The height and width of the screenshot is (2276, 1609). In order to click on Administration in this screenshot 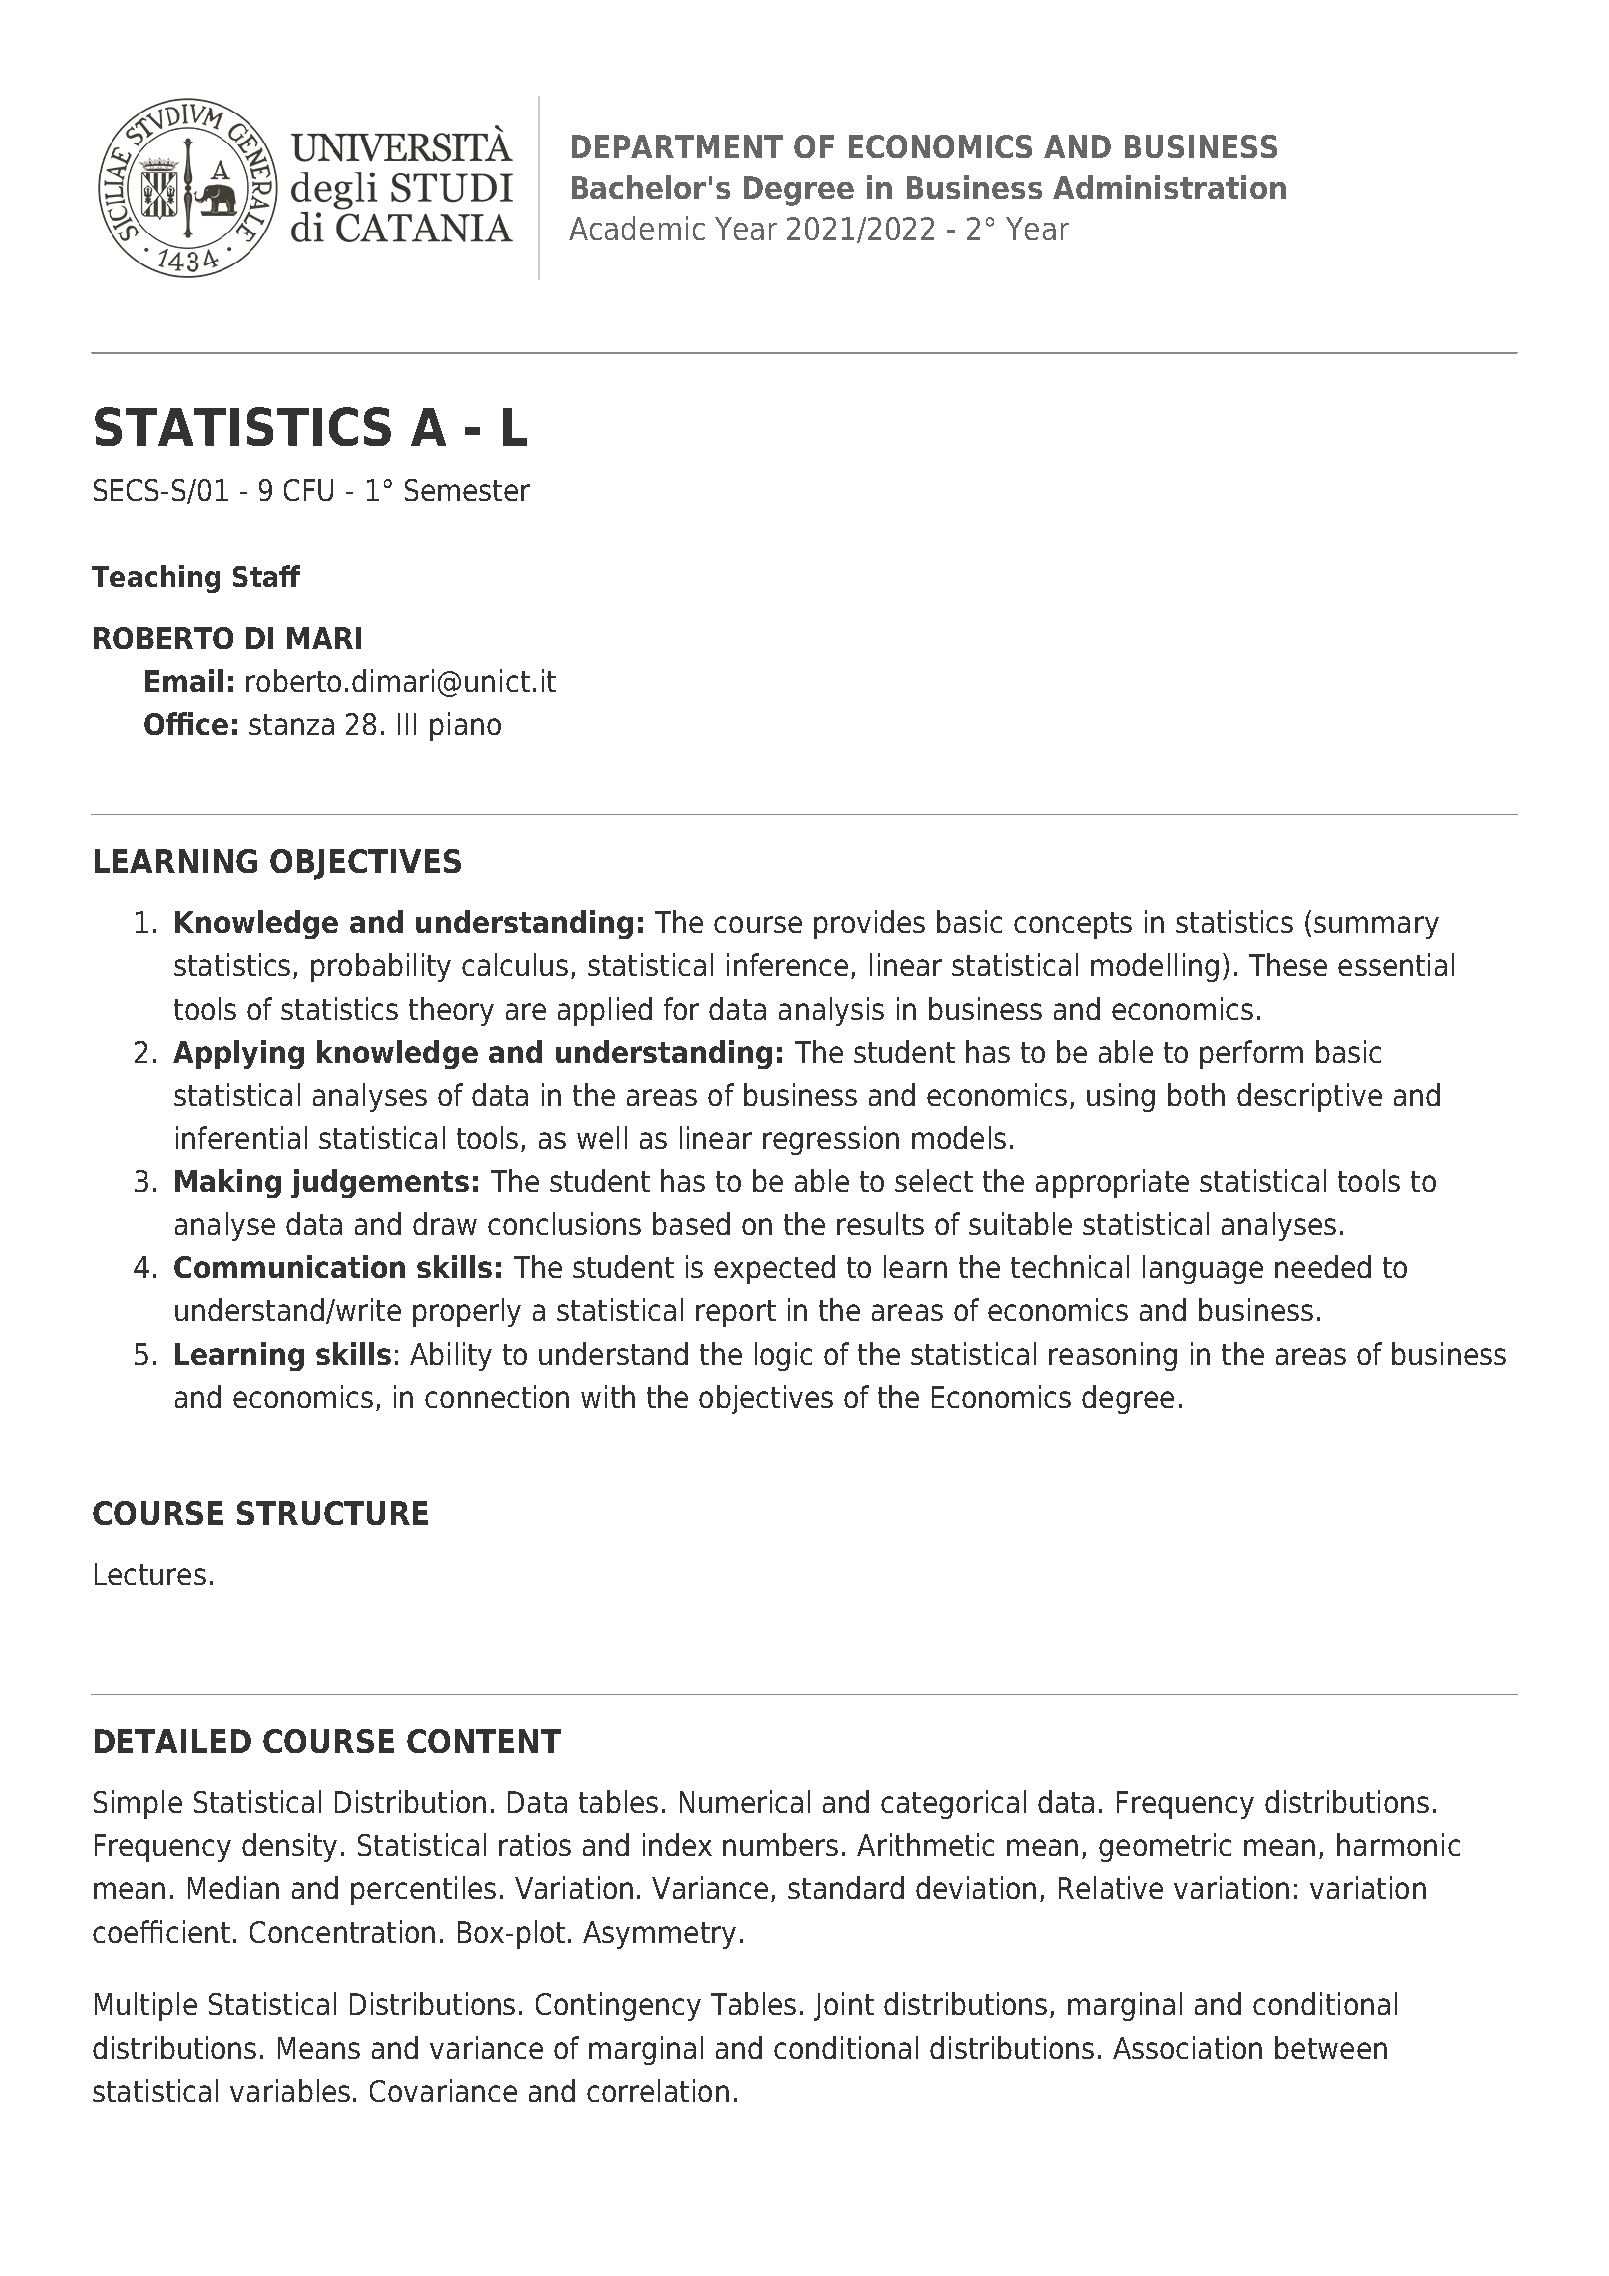, I will do `click(1169, 187)`.
